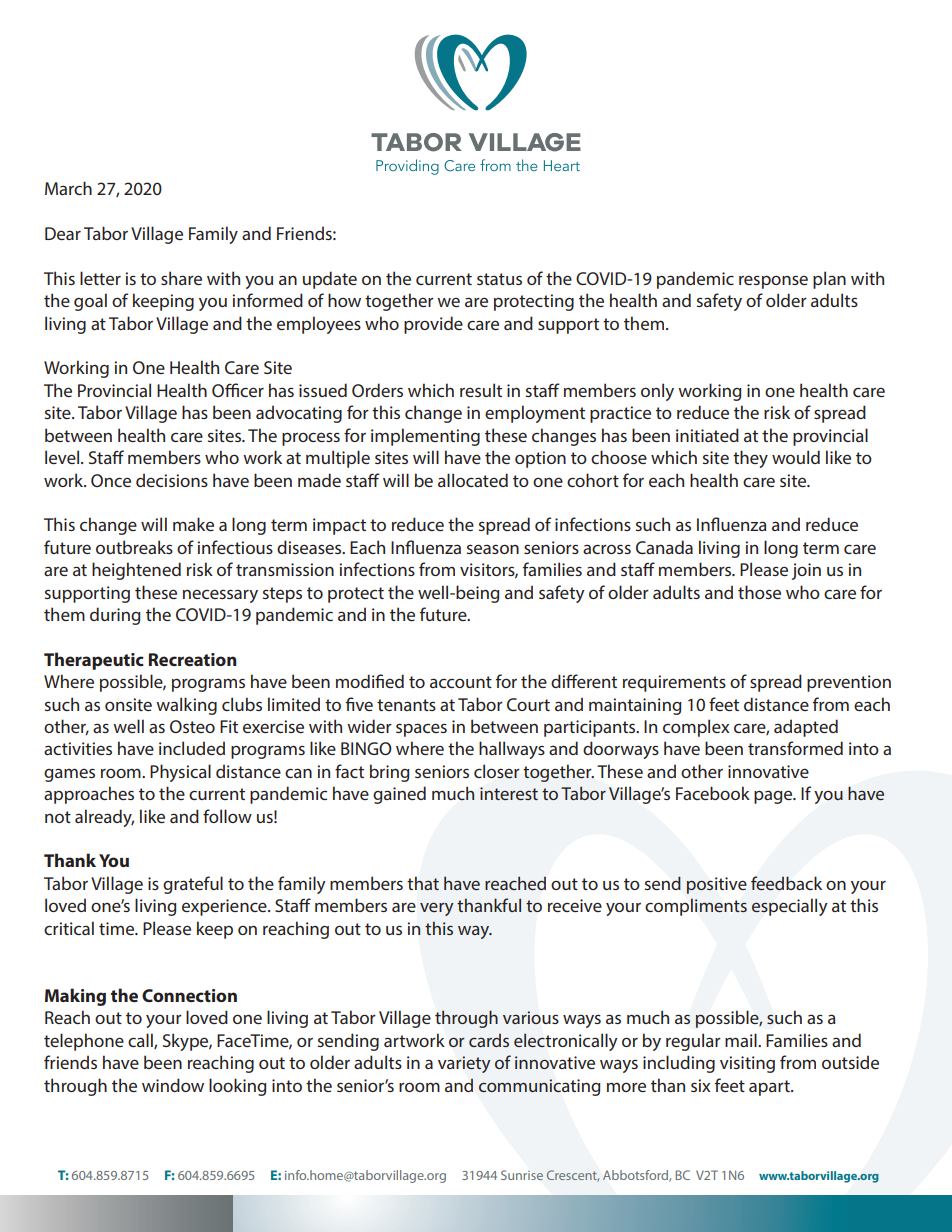 This screenshot has height=1232, width=952. What do you see at coordinates (522, 1175) in the screenshot?
I see `Sunrise` at bounding box center [522, 1175].
